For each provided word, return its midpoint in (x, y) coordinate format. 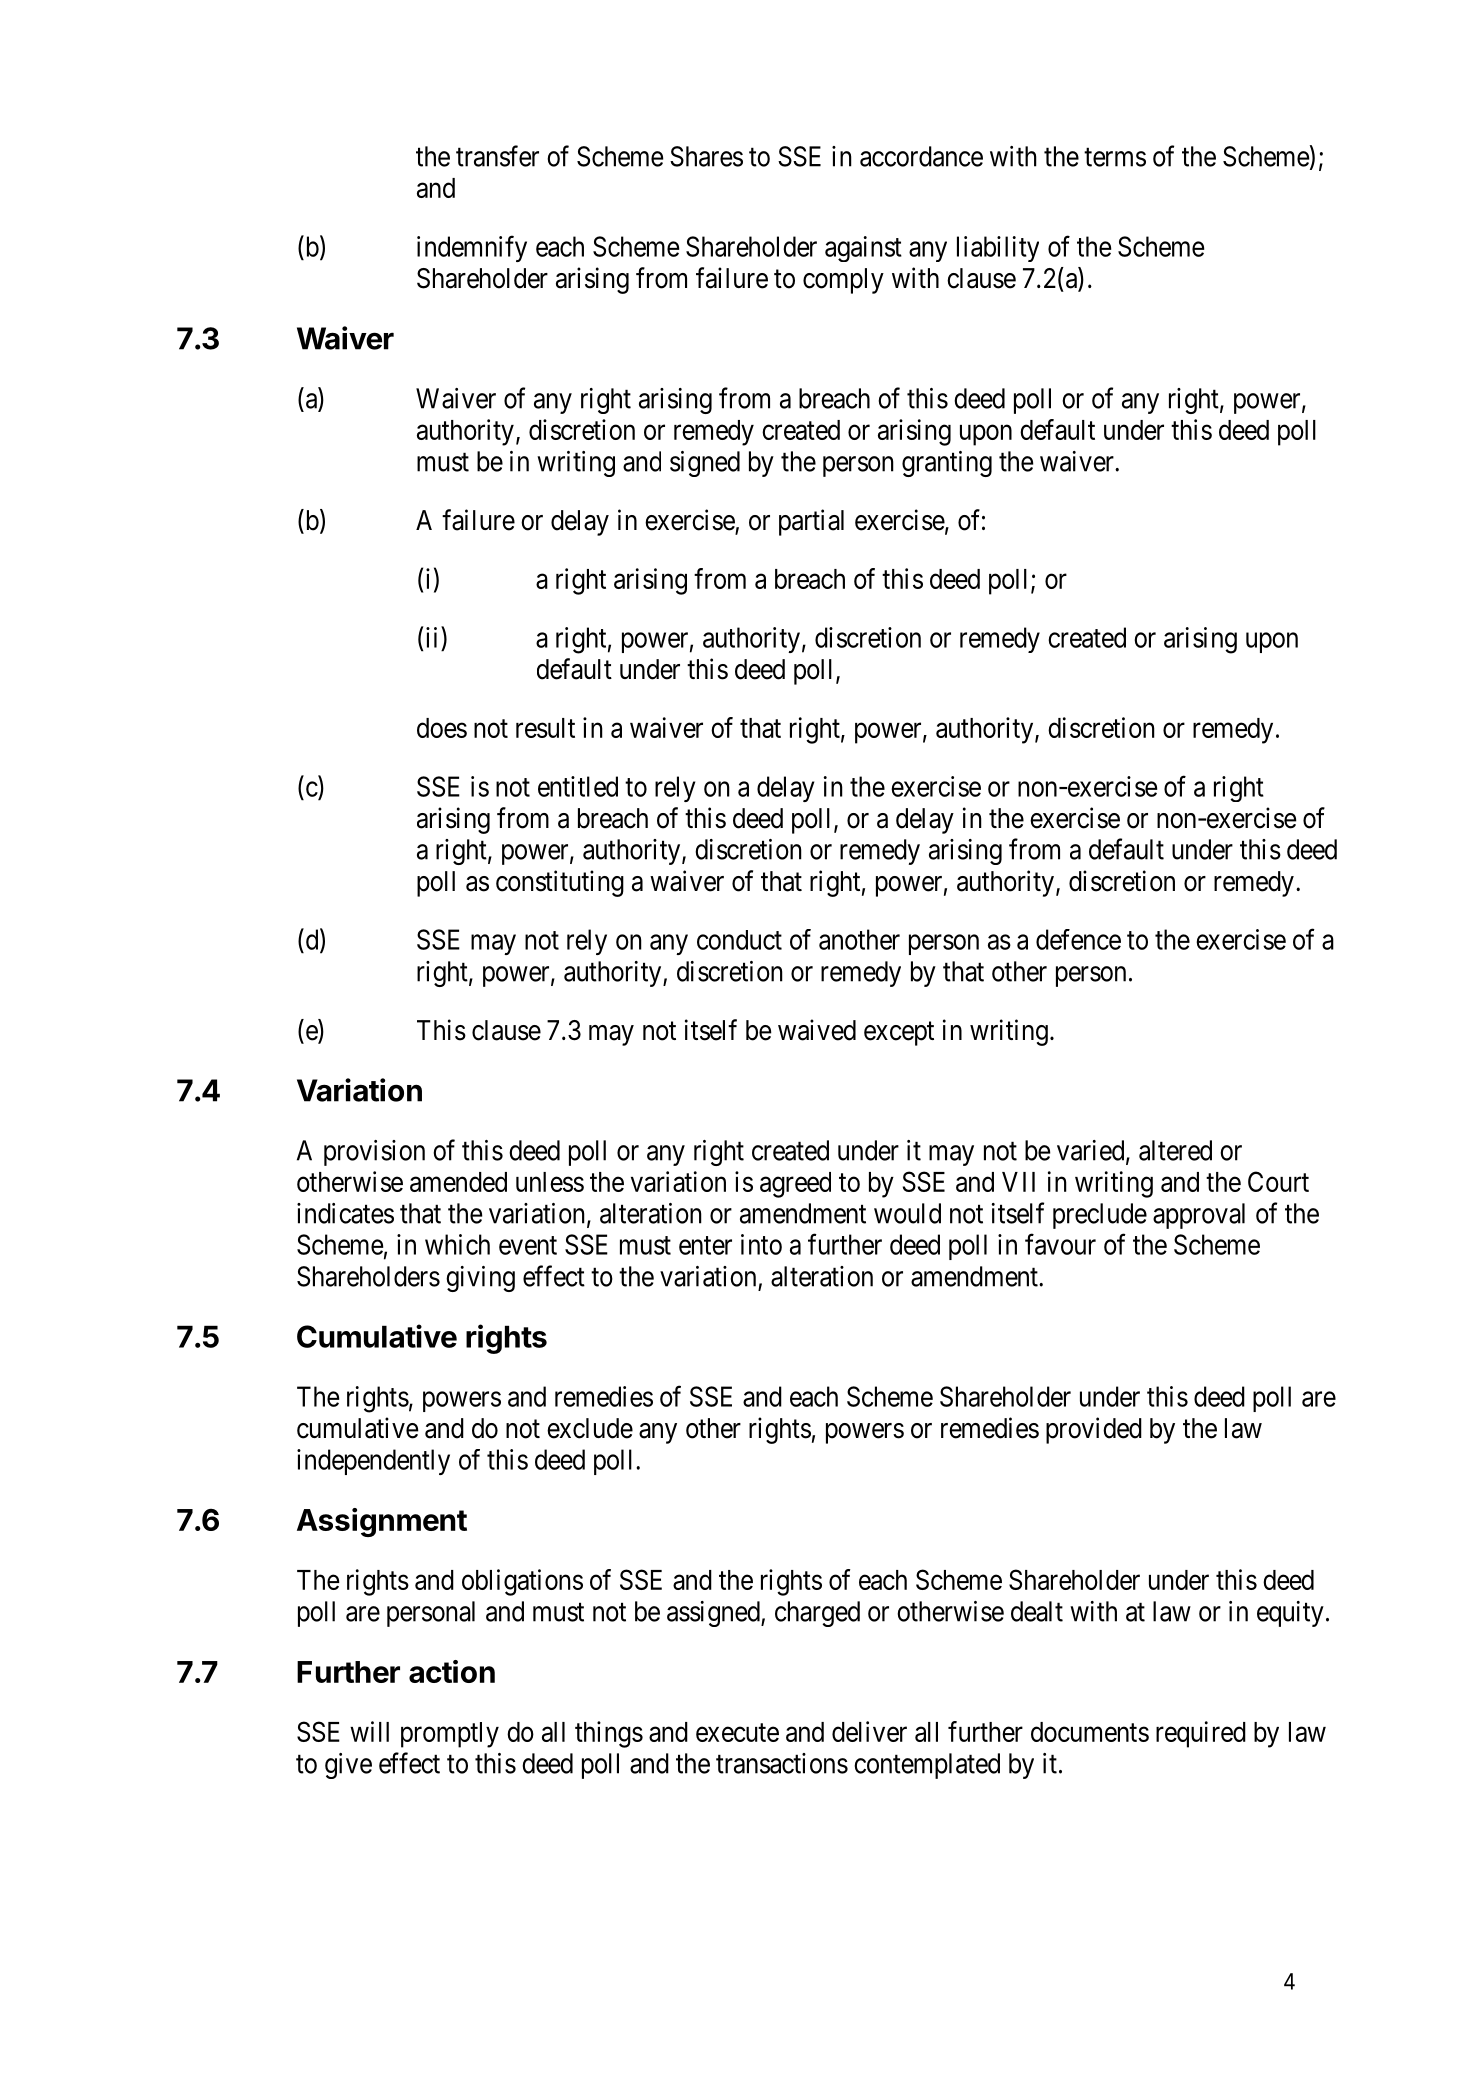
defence (1078, 939)
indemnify (472, 248)
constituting (560, 883)
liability (998, 249)
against (863, 249)
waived (817, 1030)
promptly (450, 1735)
